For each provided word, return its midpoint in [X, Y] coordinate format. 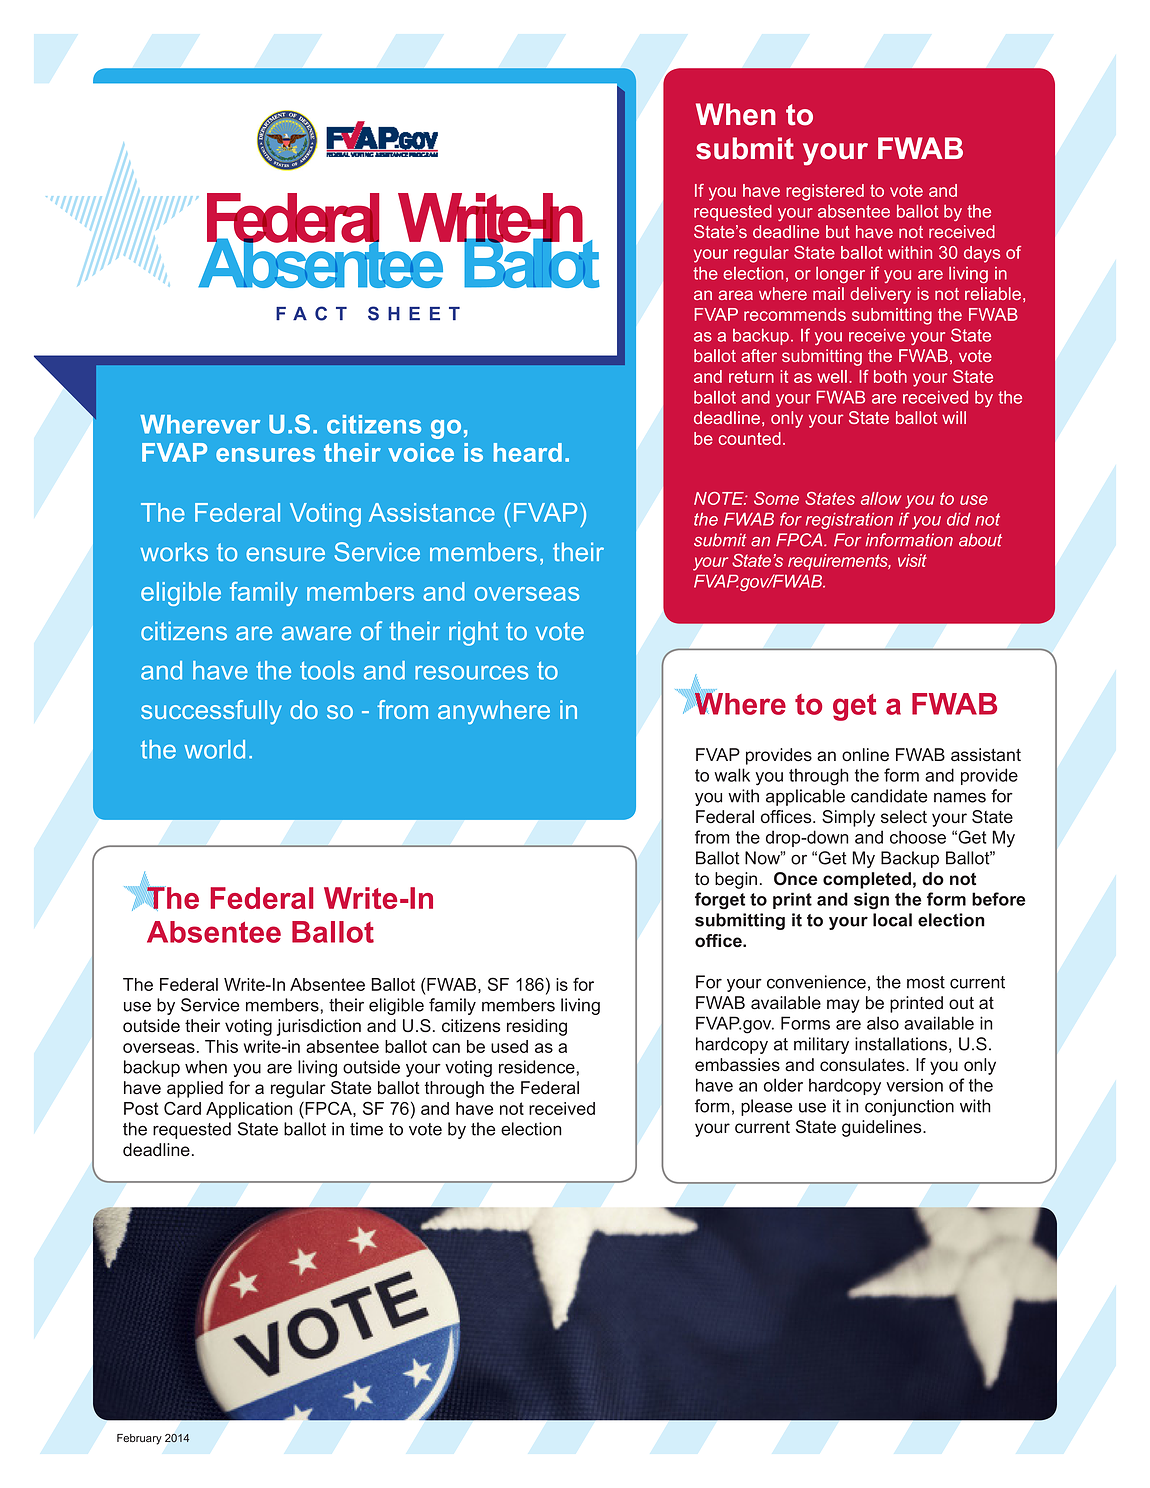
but [838, 231]
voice [421, 452]
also [883, 1023]
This [221, 1046]
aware [316, 633]
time [366, 1129]
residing [537, 1027]
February [139, 1439]
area [735, 295]
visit [912, 560]
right [473, 633]
